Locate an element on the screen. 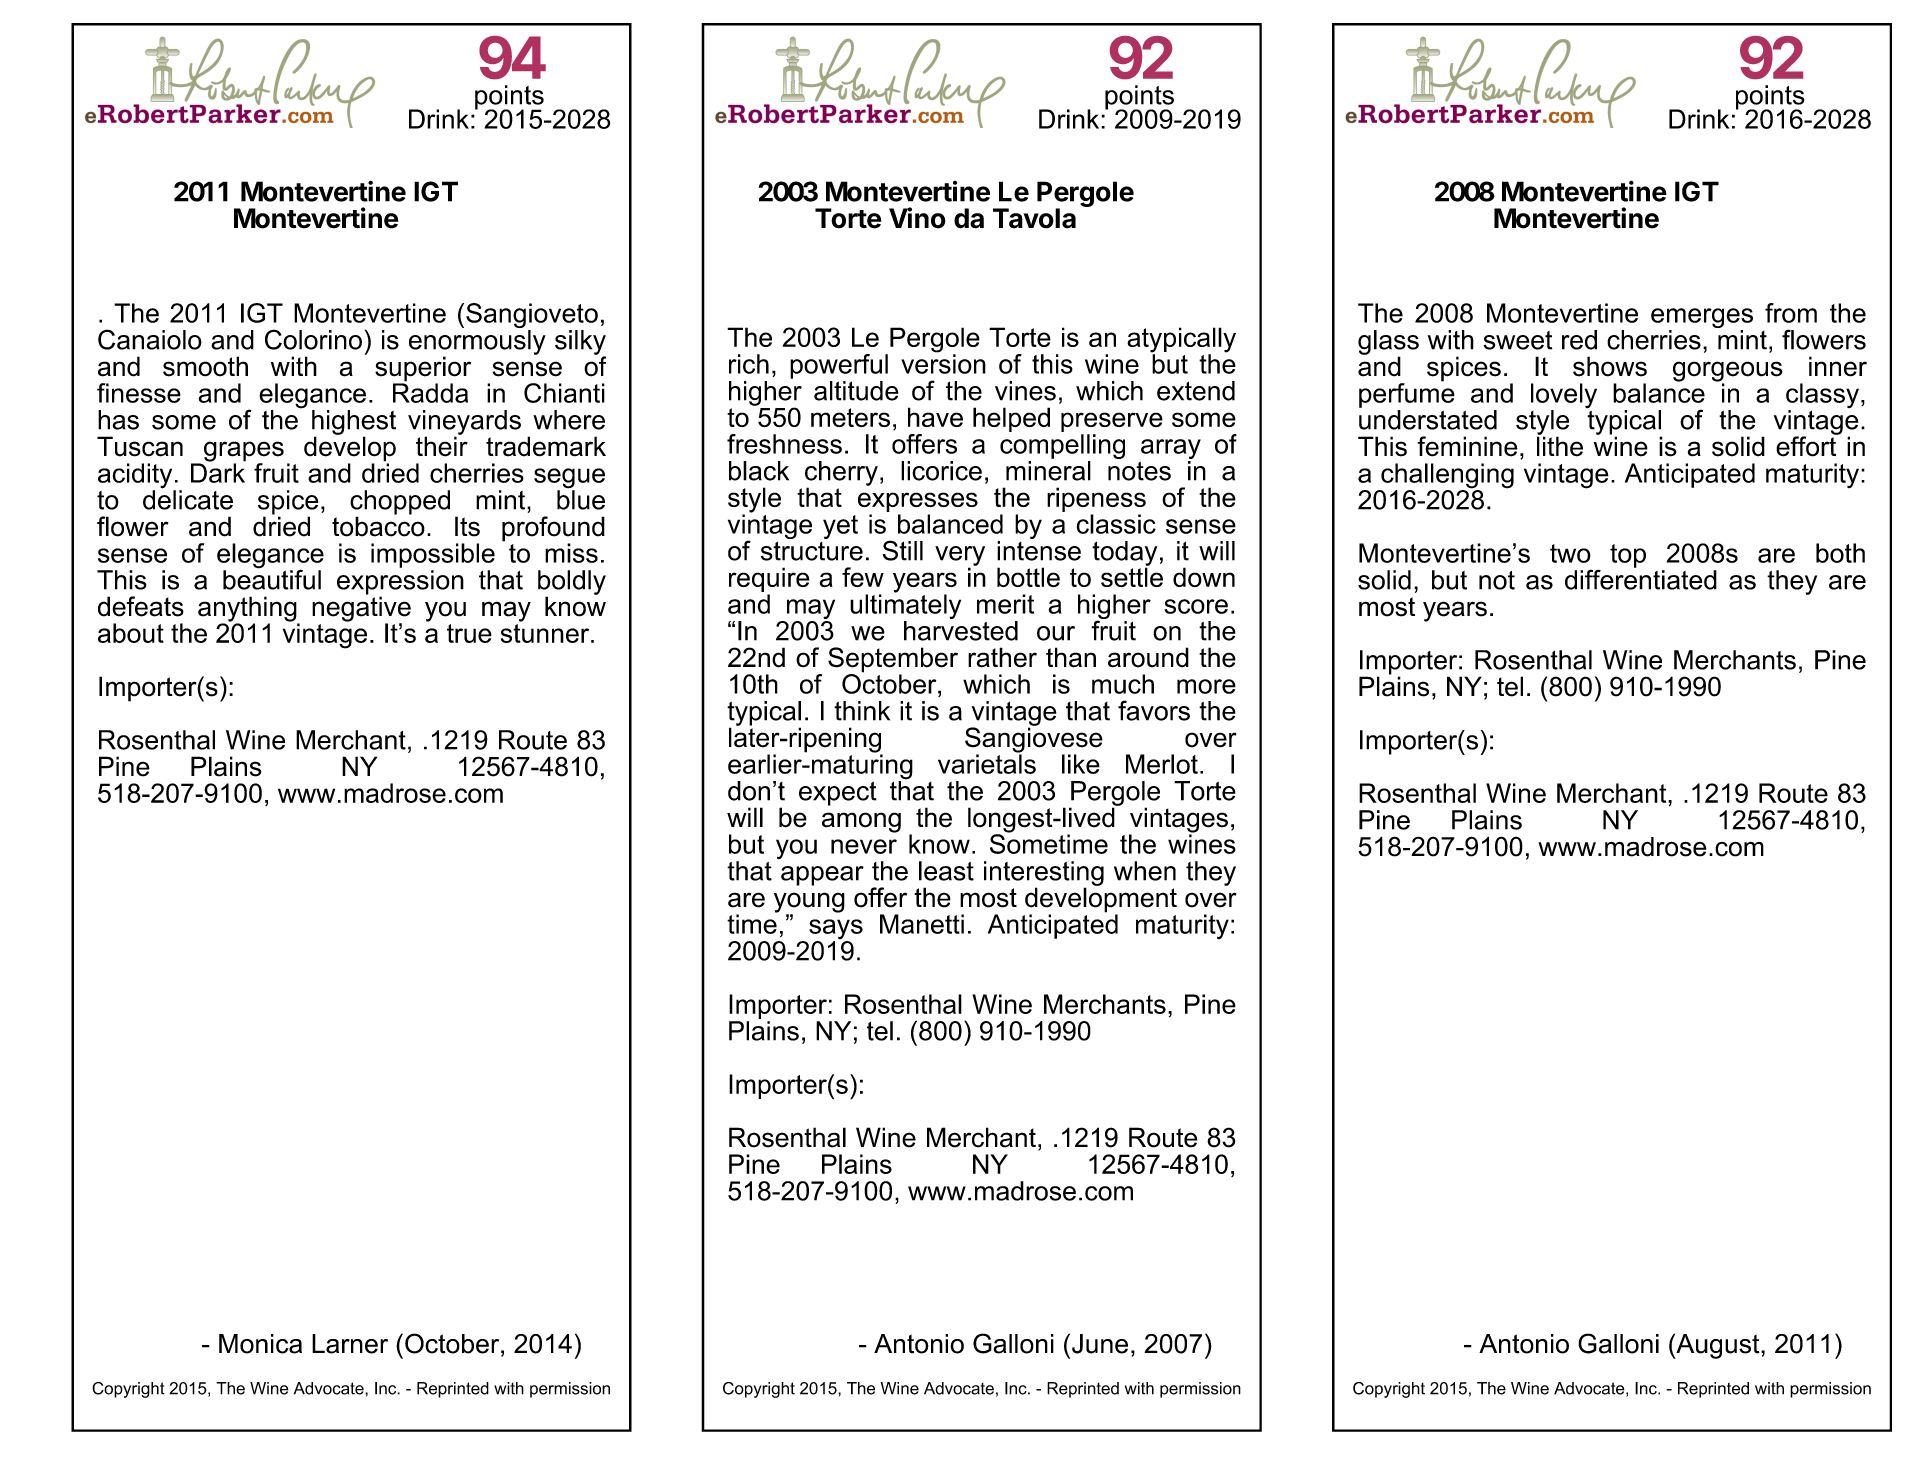 This screenshot has height=1484, width=1920. least is located at coordinates (946, 871).
